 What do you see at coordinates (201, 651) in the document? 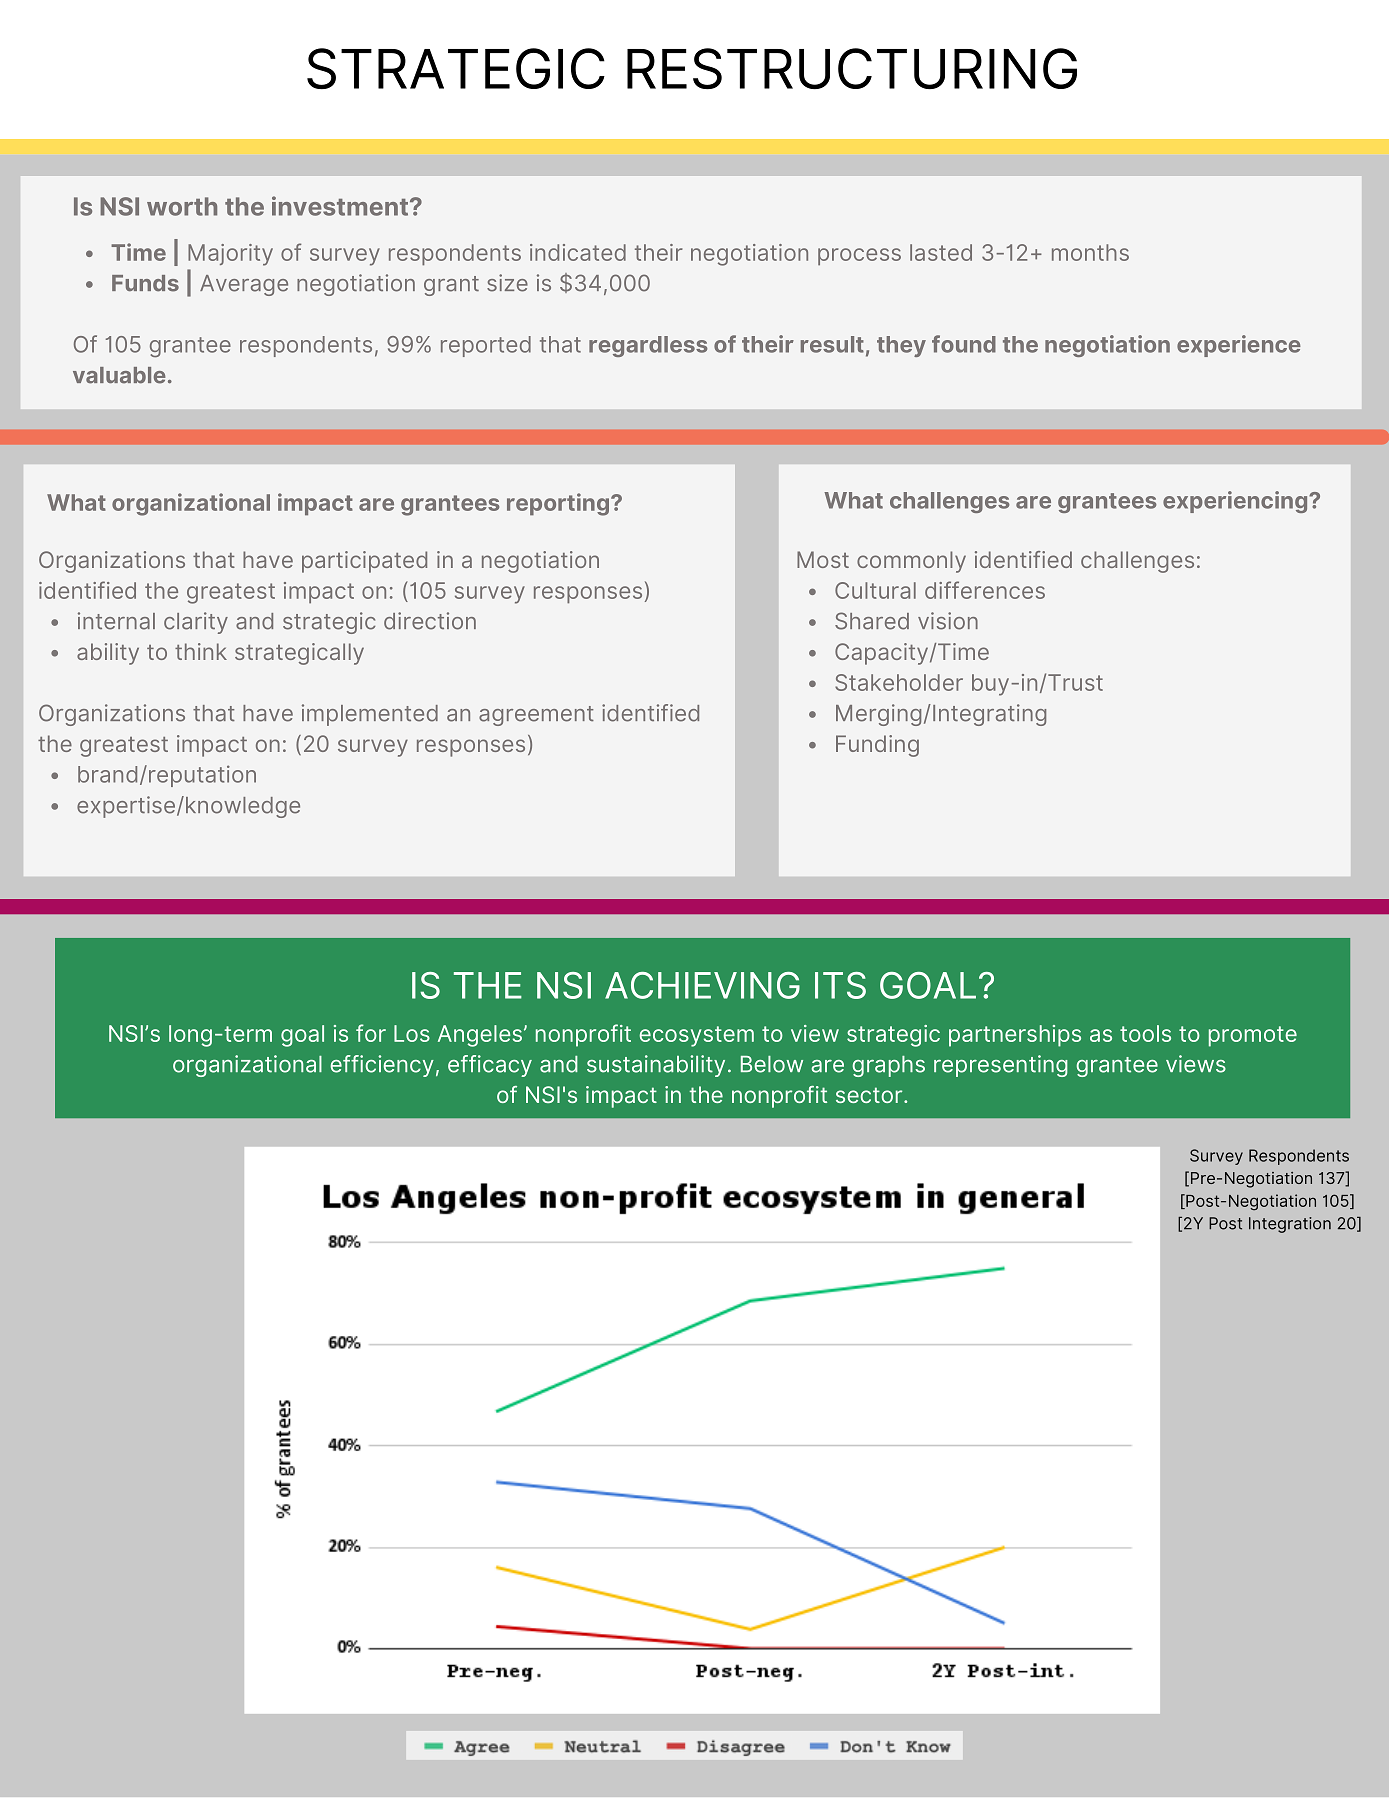
I see `think` at bounding box center [201, 651].
